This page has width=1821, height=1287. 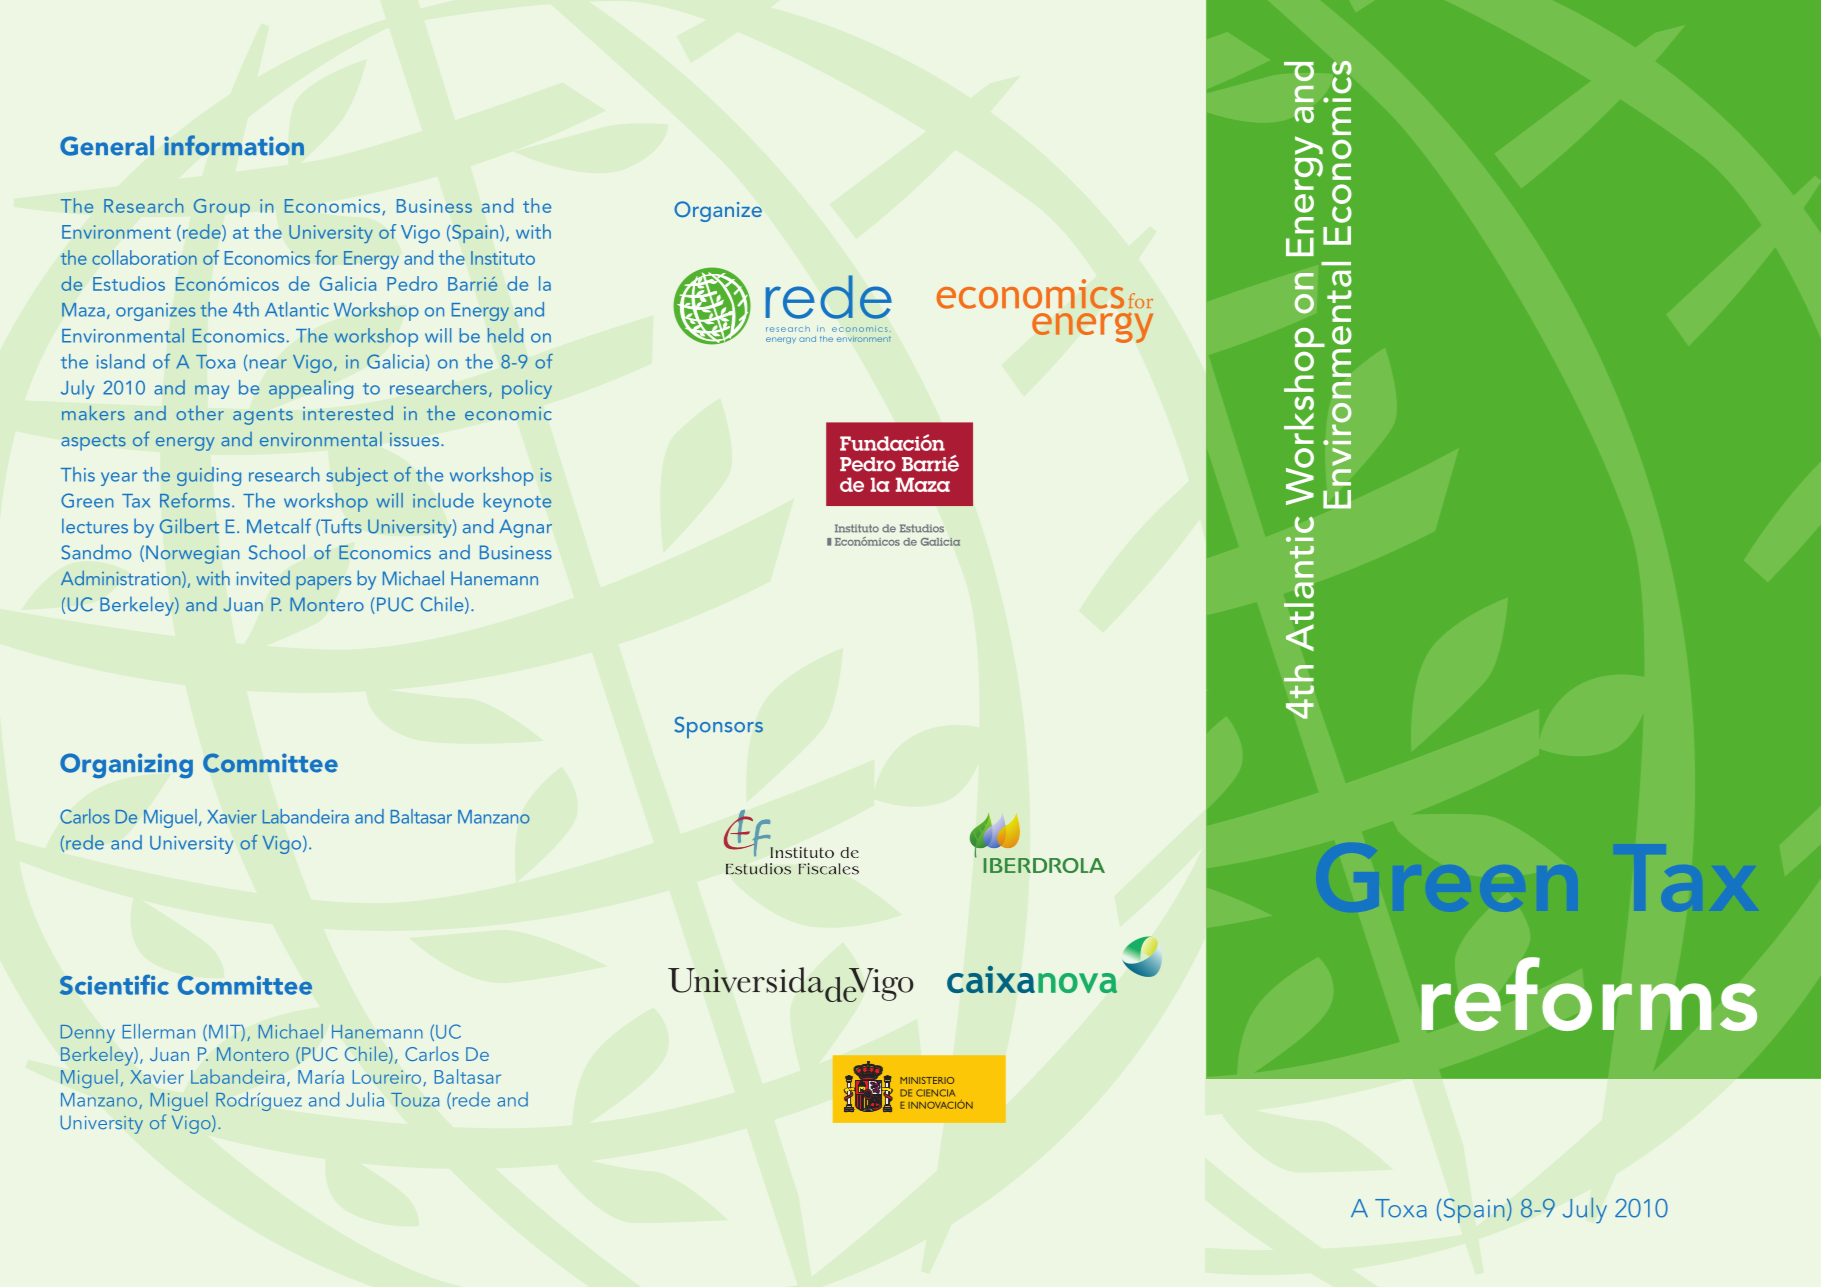 What do you see at coordinates (518, 502) in the page?
I see `keynote` at bounding box center [518, 502].
